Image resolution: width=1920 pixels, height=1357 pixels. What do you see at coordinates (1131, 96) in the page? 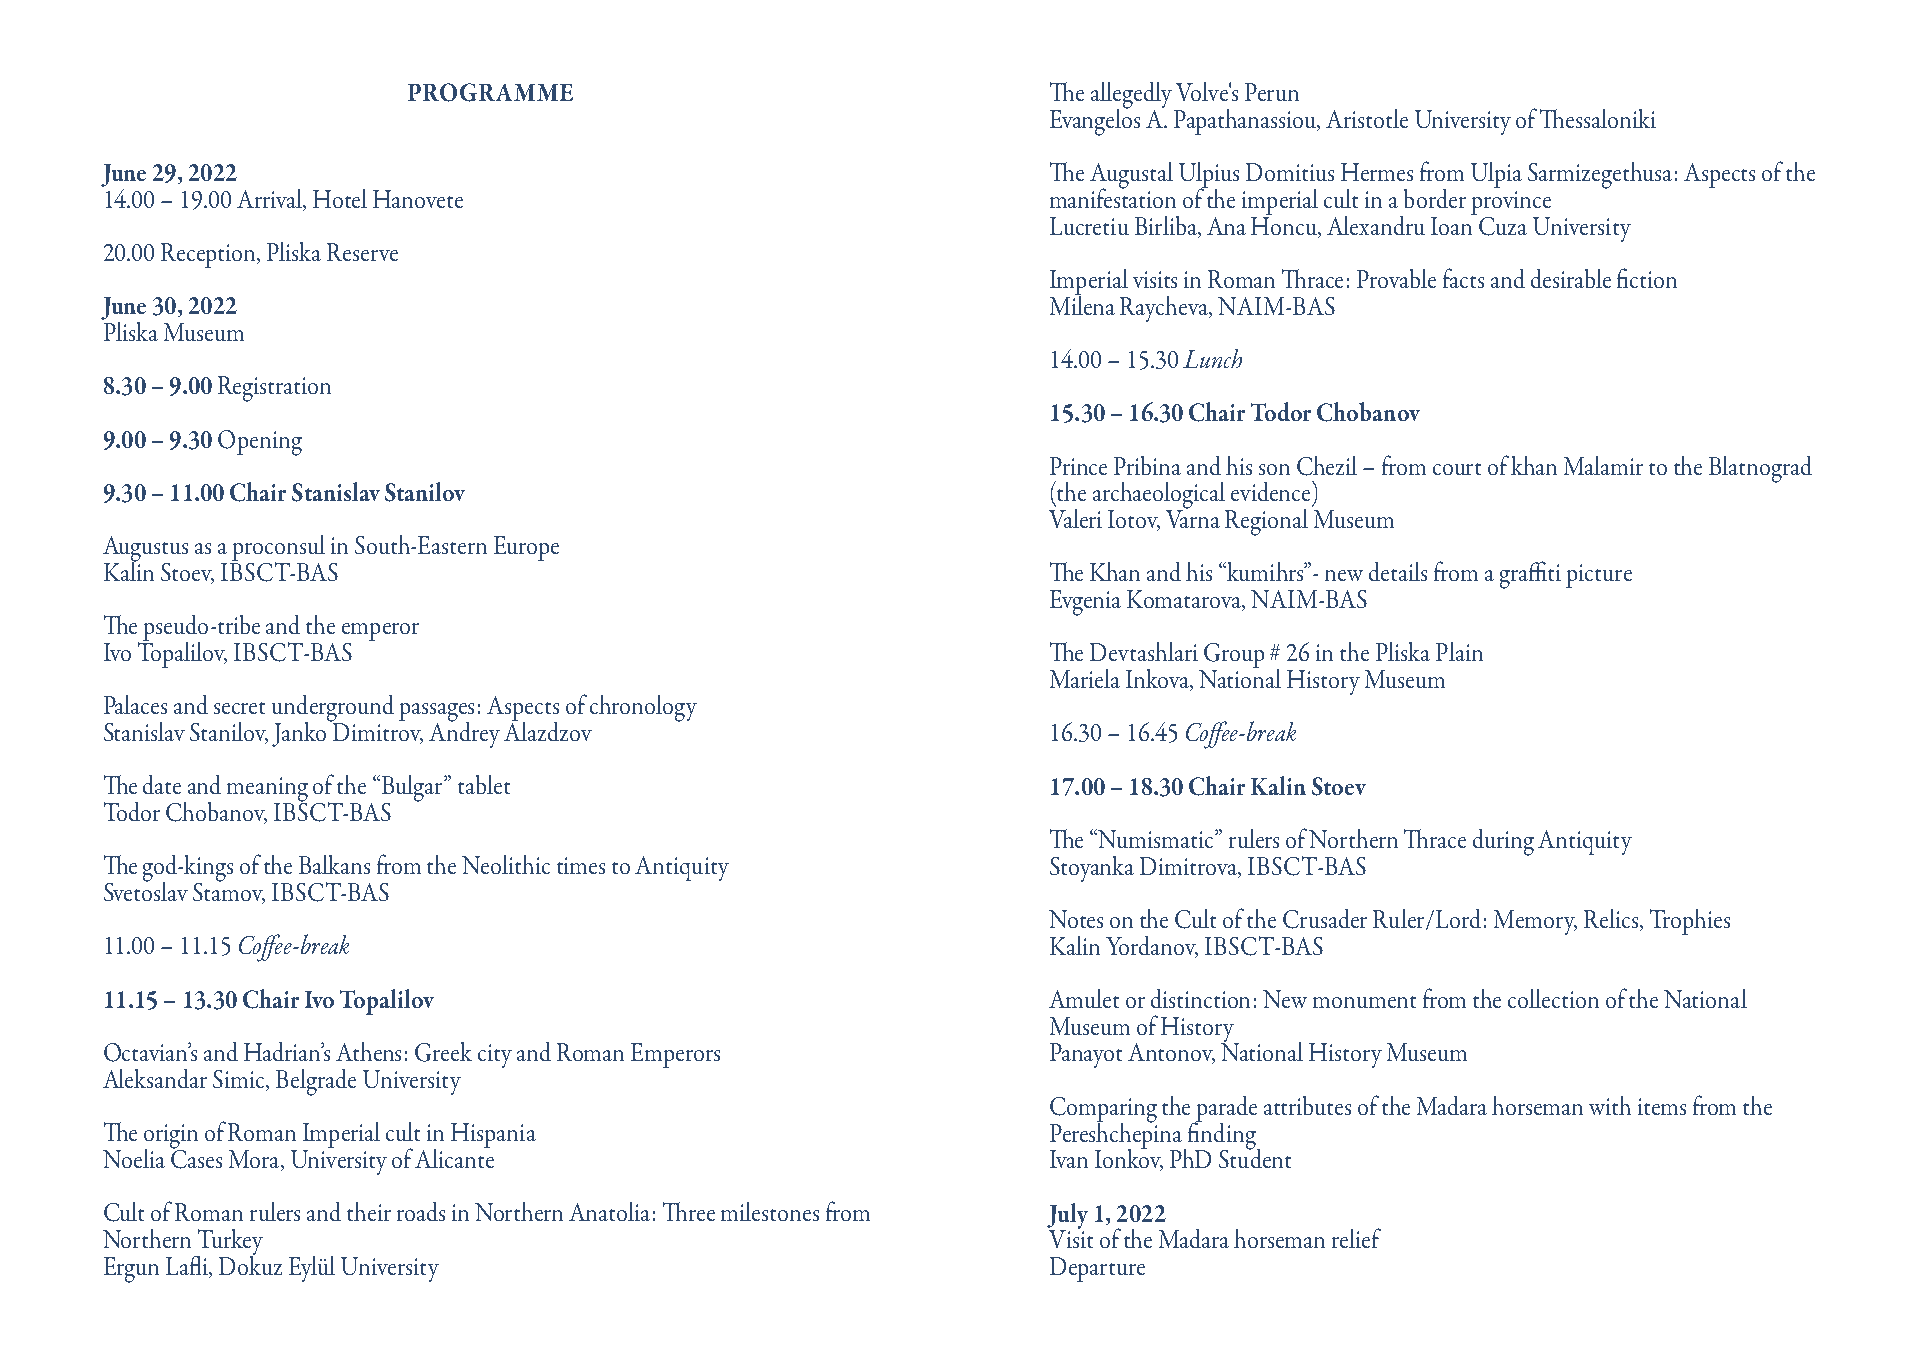
I see `allegedly` at bounding box center [1131, 96].
